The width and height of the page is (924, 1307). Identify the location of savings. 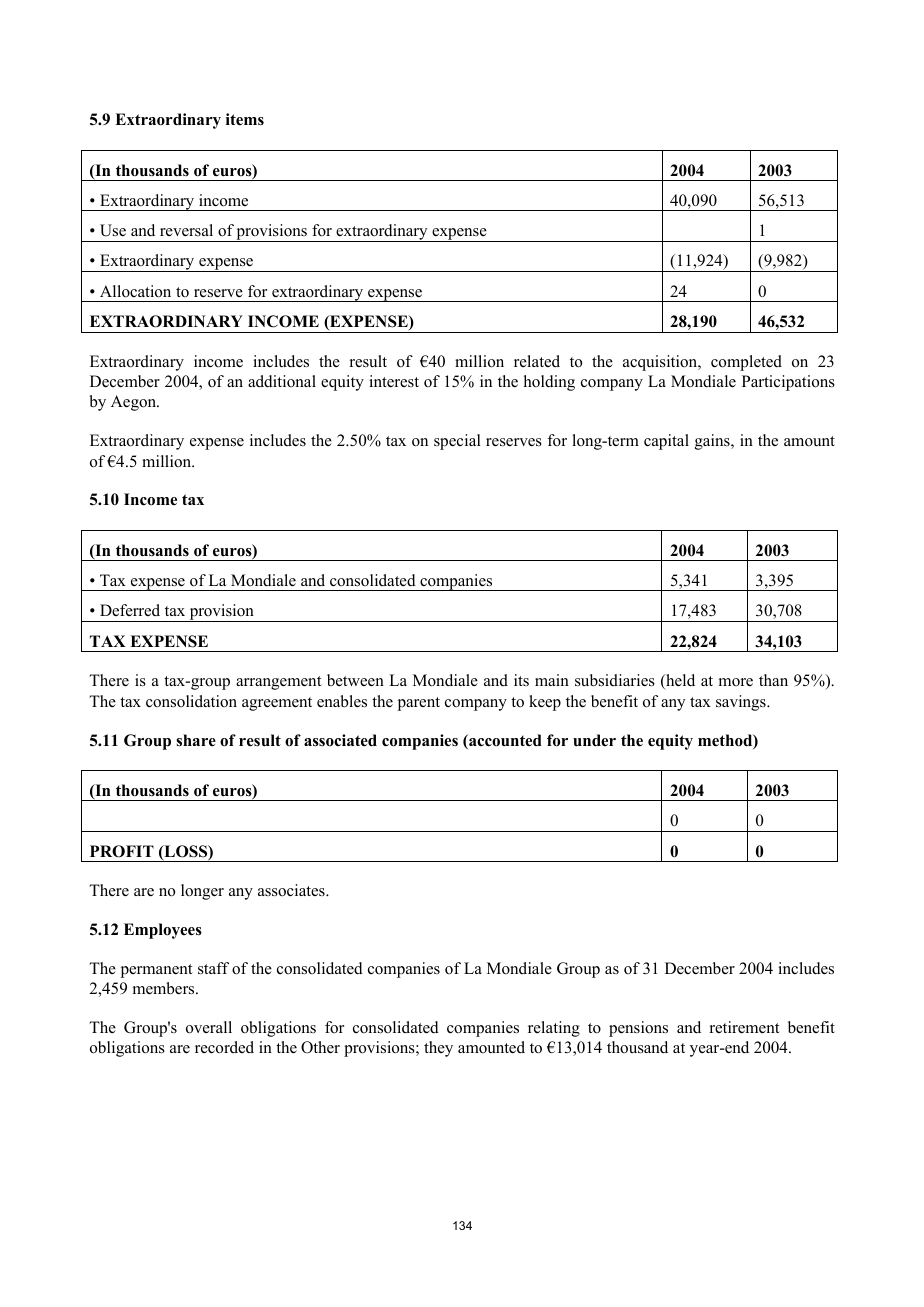
(742, 703).
